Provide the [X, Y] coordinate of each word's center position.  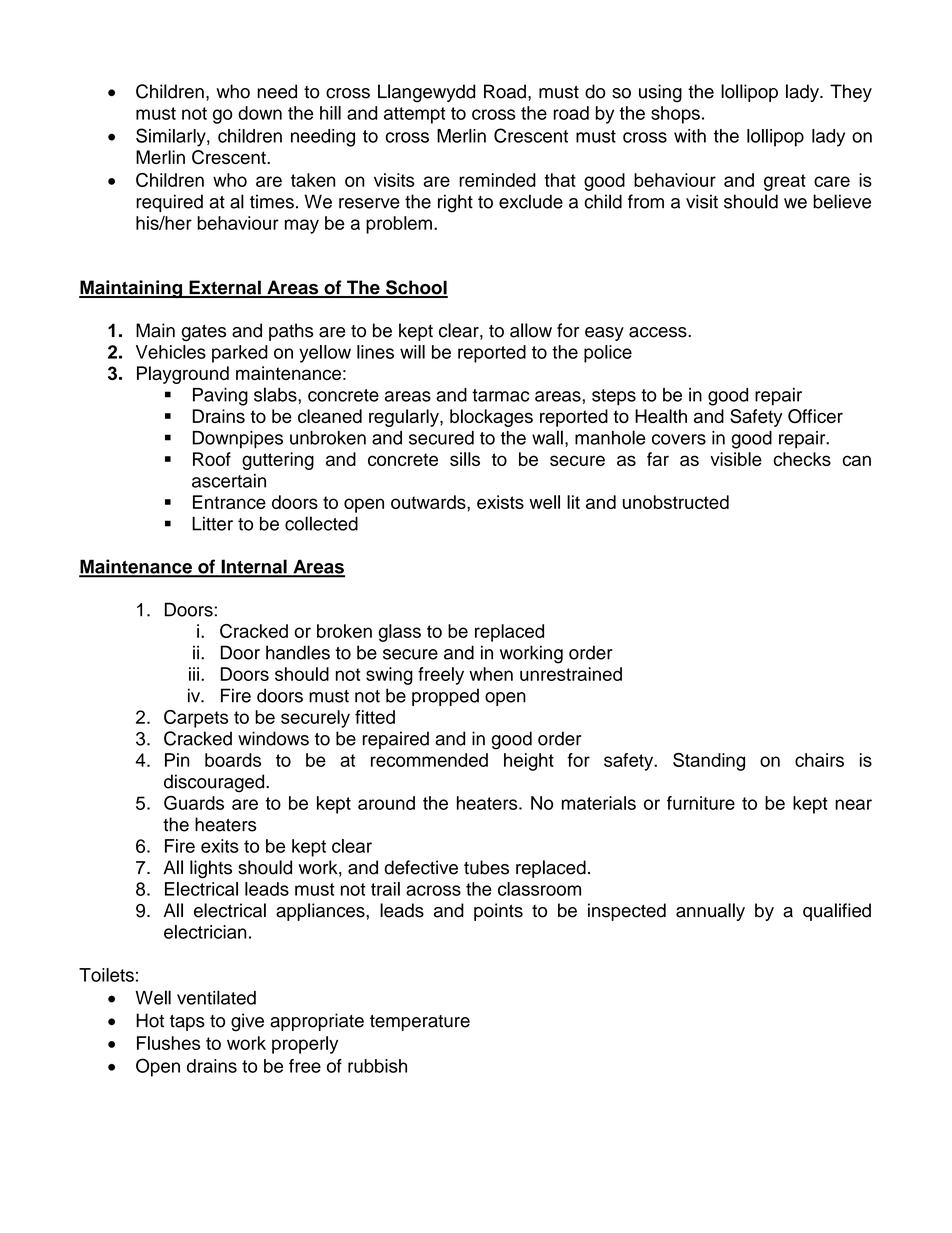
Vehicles [171, 352]
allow [531, 330]
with [690, 136]
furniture [701, 803]
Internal [254, 568]
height [529, 762]
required [169, 203]
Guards [194, 803]
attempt [414, 115]
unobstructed [676, 502]
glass [399, 633]
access [659, 332]
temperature [420, 1023]
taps [187, 1023]
